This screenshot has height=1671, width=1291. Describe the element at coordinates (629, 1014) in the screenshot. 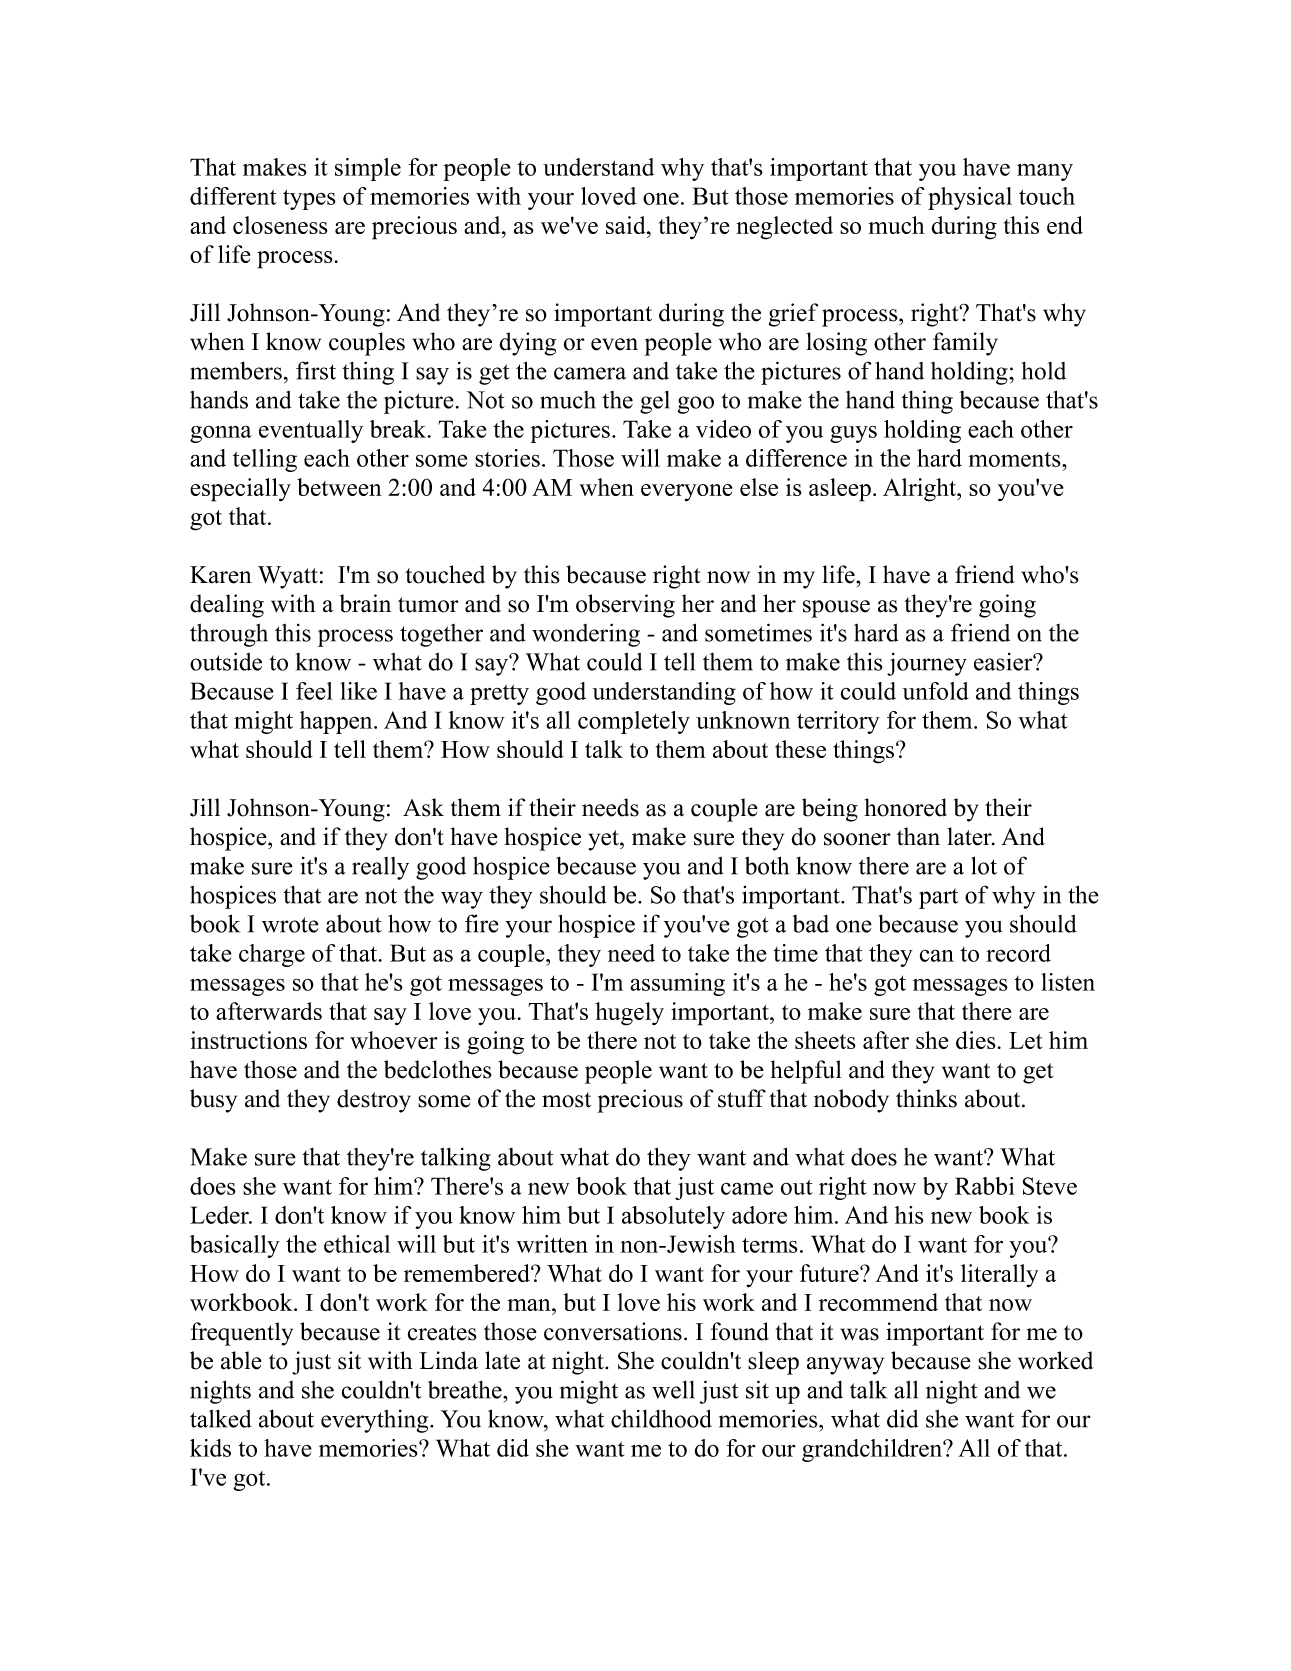

I see `hugely` at that location.
